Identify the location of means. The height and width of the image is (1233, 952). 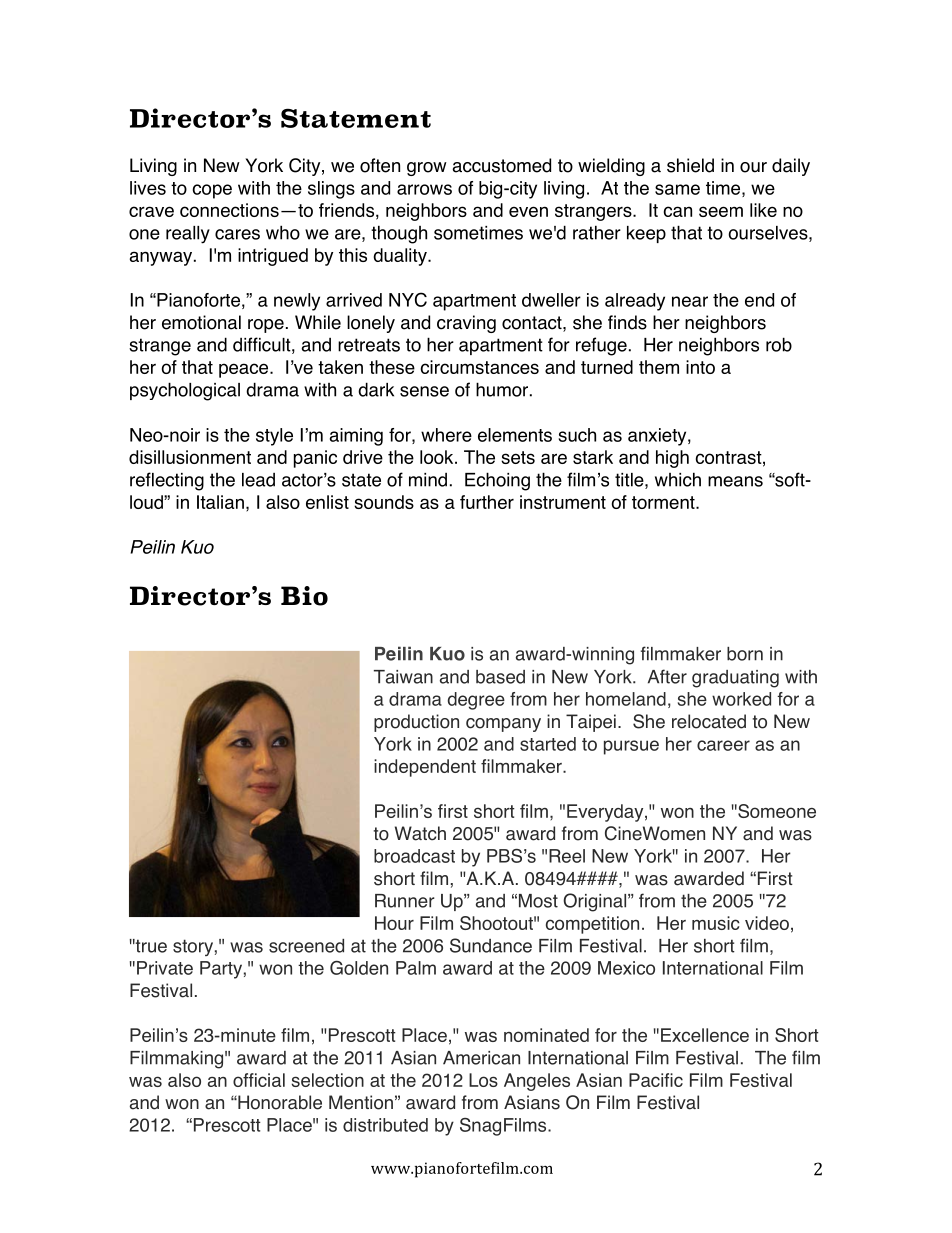
(735, 481).
